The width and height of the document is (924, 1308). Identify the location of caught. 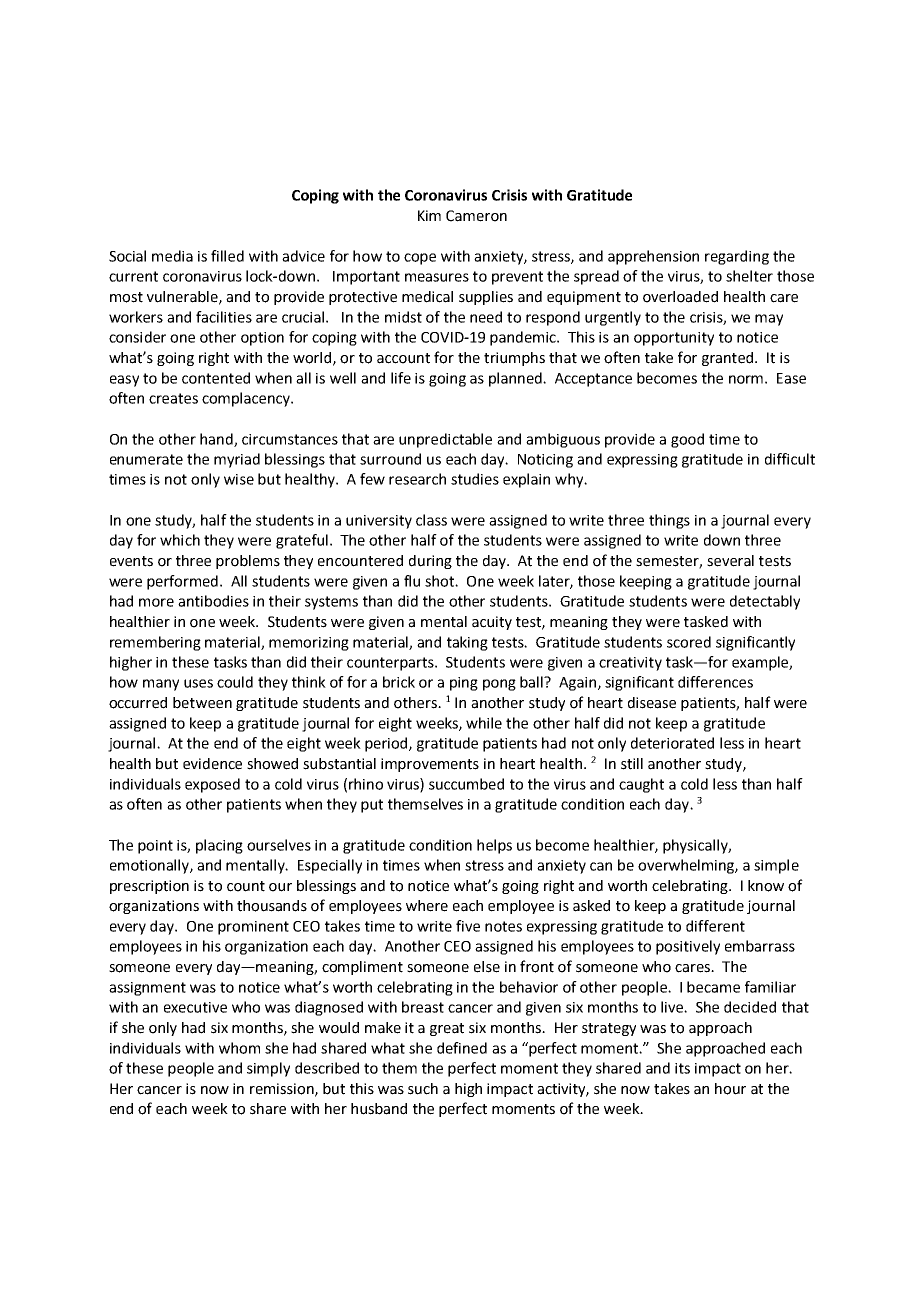
(641, 785).
